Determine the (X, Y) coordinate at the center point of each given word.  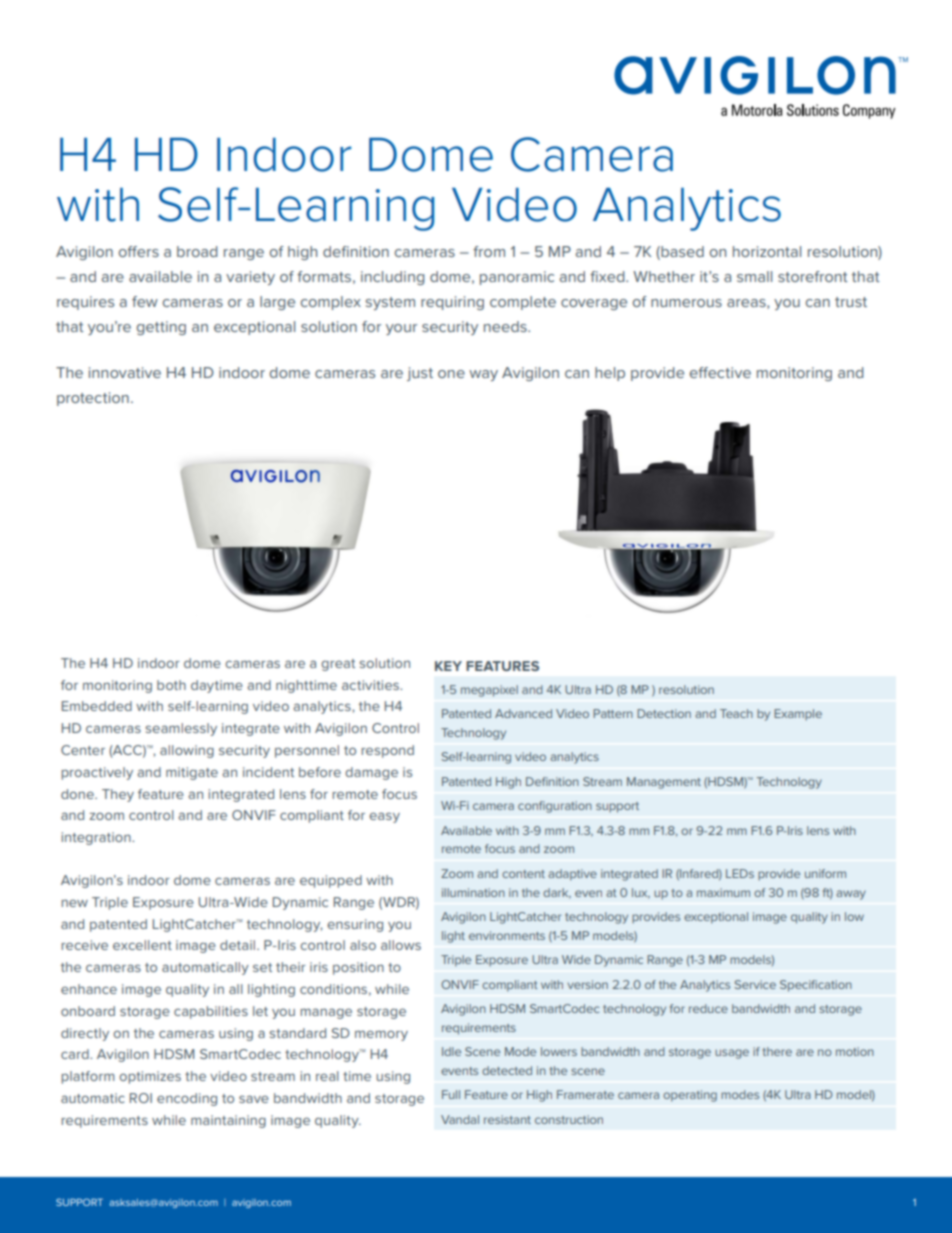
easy (384, 817)
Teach (736, 713)
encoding (187, 1099)
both (171, 685)
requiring (452, 303)
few (145, 301)
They (118, 795)
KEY (448, 666)
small (754, 276)
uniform (825, 873)
